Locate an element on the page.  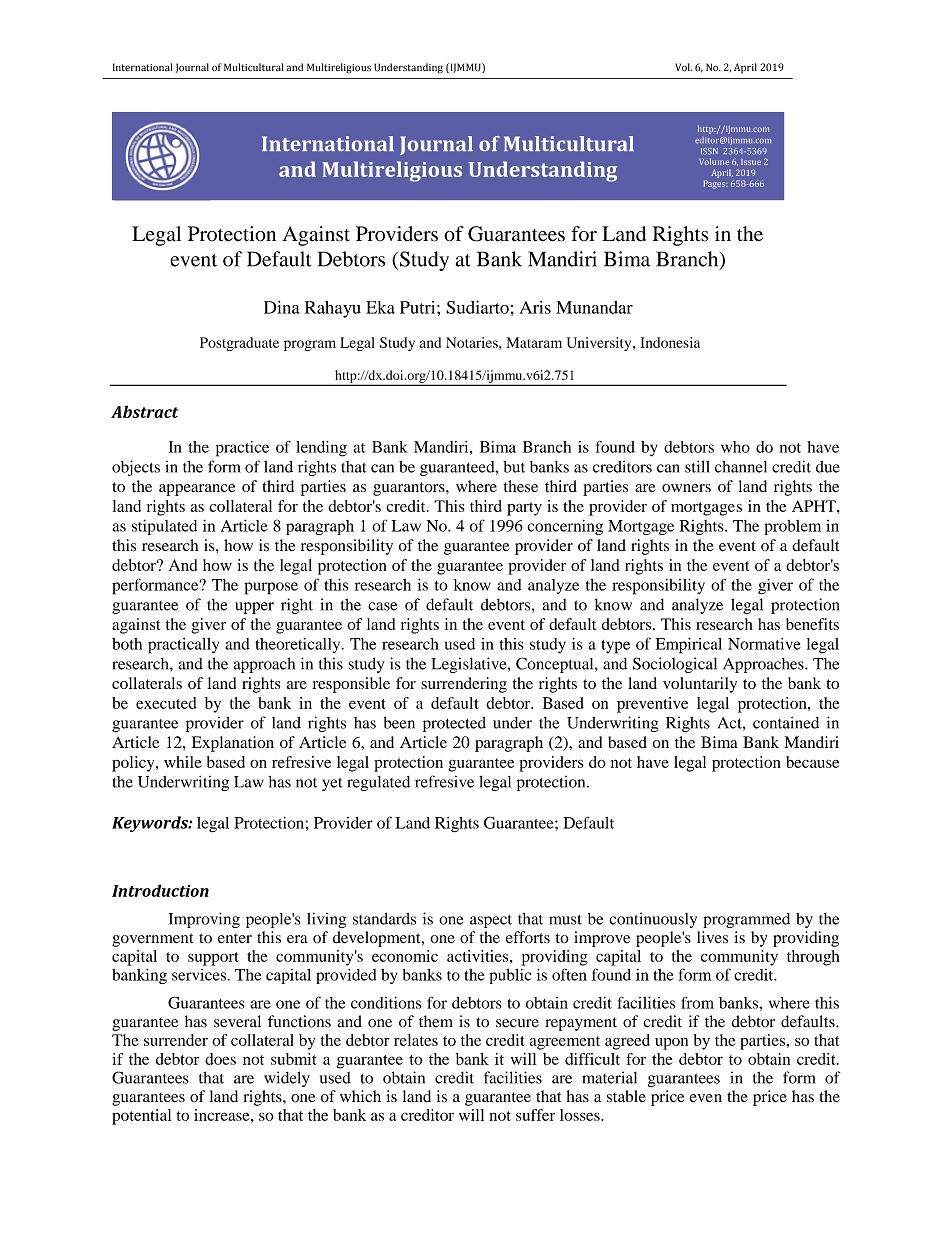
protected is located at coordinates (454, 724).
